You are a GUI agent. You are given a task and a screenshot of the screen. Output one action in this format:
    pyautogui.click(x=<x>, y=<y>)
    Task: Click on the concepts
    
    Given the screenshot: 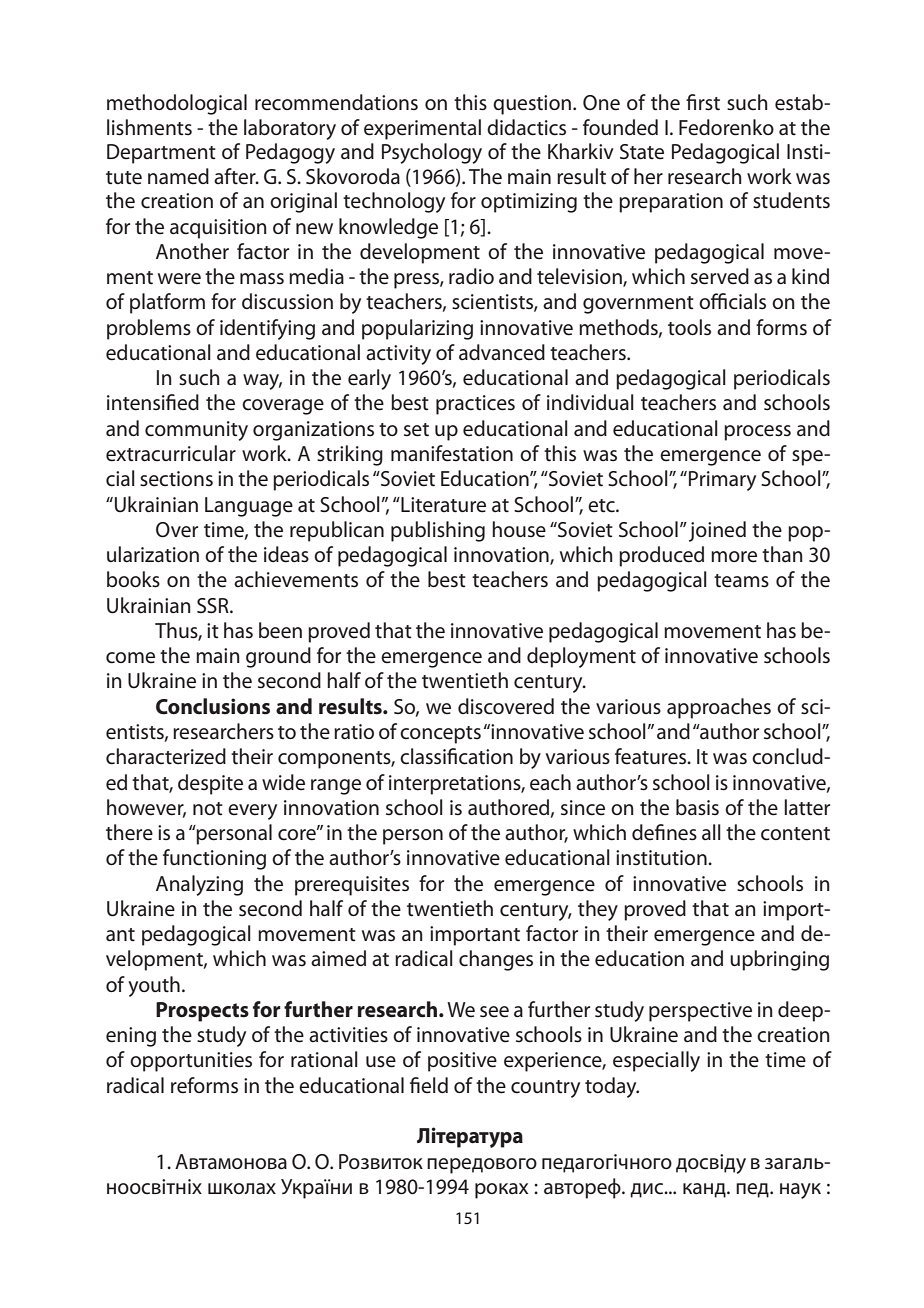 What is the action you would take?
    pyautogui.click(x=440, y=735)
